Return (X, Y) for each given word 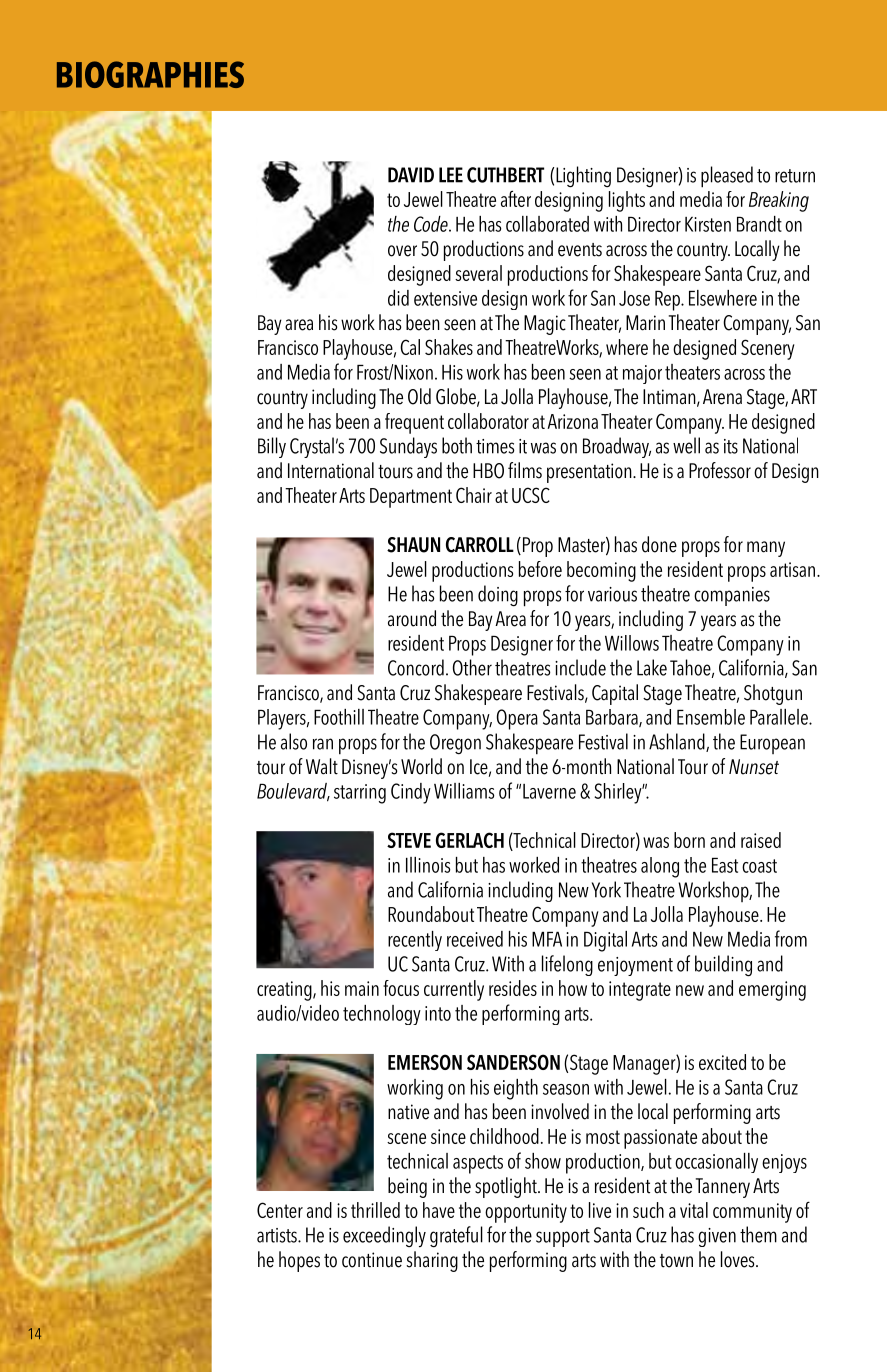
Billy (272, 447)
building (723, 966)
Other (472, 667)
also (294, 741)
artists (278, 1235)
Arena (722, 397)
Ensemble (711, 717)
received (475, 939)
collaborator (488, 421)
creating (285, 991)
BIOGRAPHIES (150, 74)
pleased (727, 177)
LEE (451, 175)
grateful (456, 1236)
